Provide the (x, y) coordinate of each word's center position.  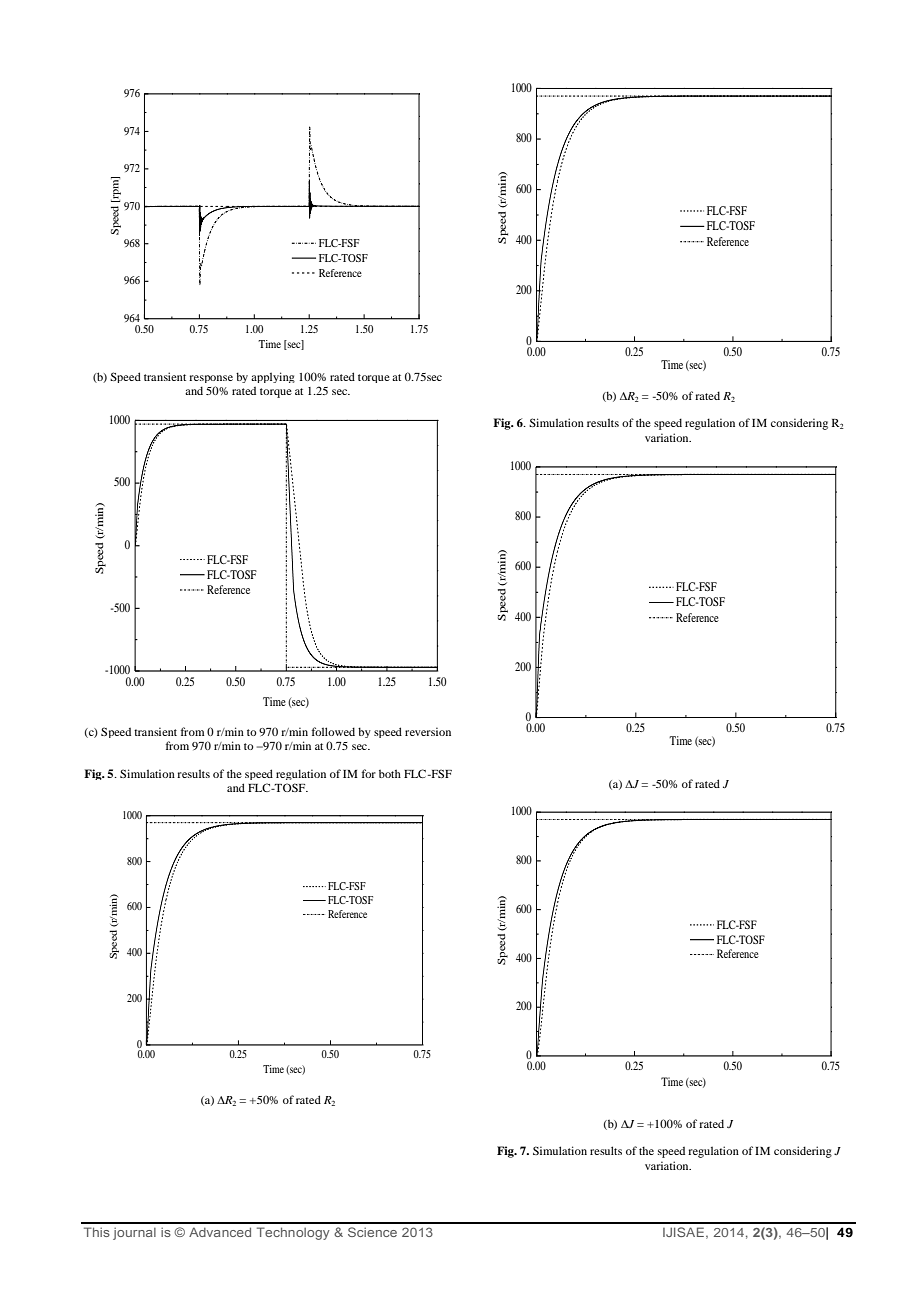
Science (372, 1232)
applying (273, 377)
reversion (428, 731)
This (97, 1232)
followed (333, 731)
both (390, 773)
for (369, 773)
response (211, 379)
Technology (293, 1233)
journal (134, 1234)
